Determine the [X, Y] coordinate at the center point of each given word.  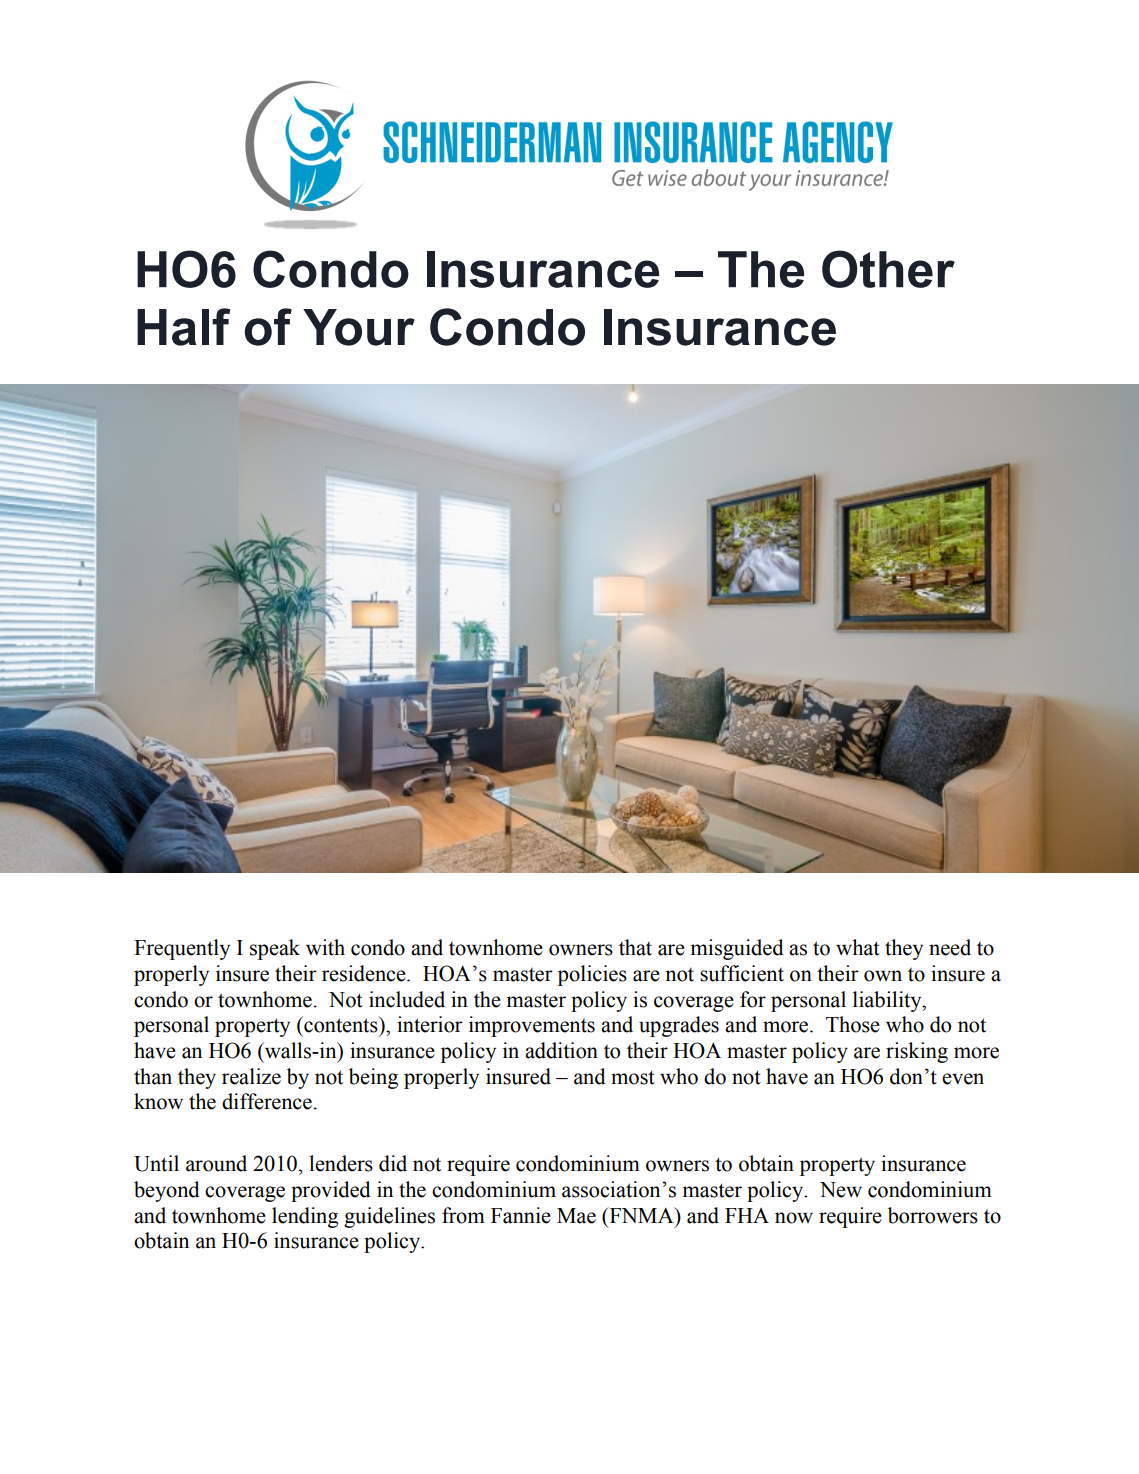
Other [888, 269]
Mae [576, 1216]
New [841, 1190]
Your [359, 327]
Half [183, 327]
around [216, 1163]
